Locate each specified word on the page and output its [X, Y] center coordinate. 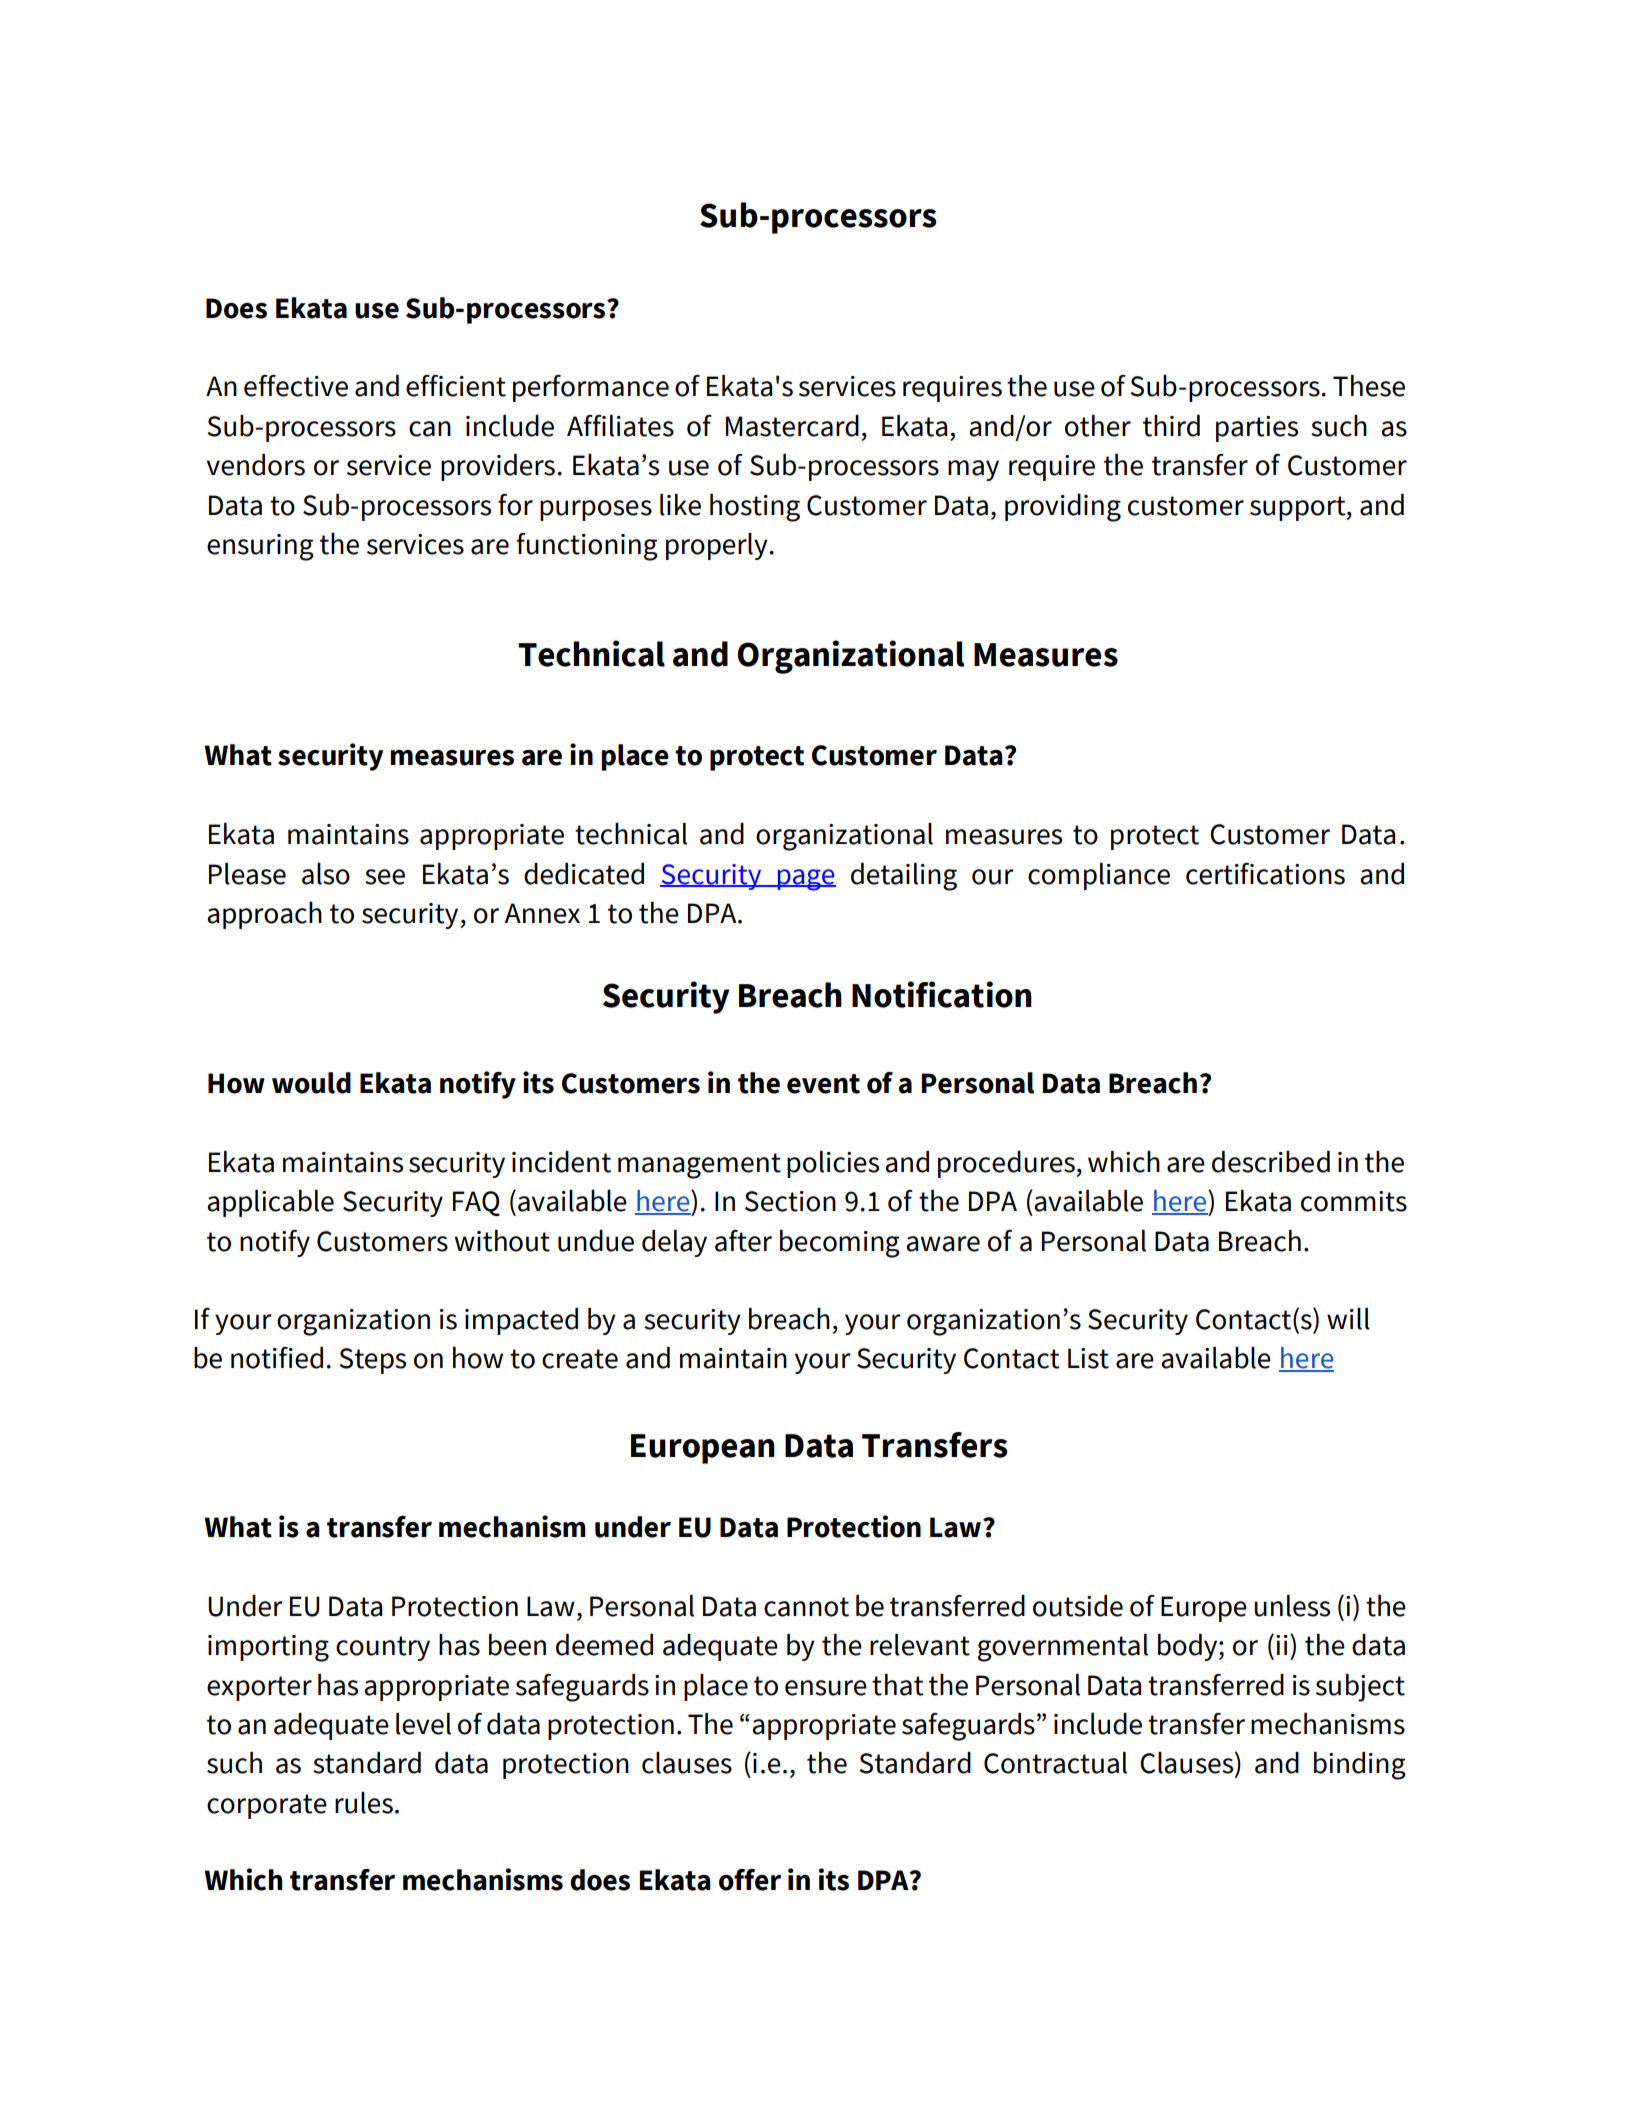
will [1348, 1319]
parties [1257, 429]
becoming [840, 1244]
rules [364, 1803]
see [385, 877]
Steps [372, 1361]
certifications [1265, 874]
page [805, 880]
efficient [456, 386]
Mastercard [792, 426]
